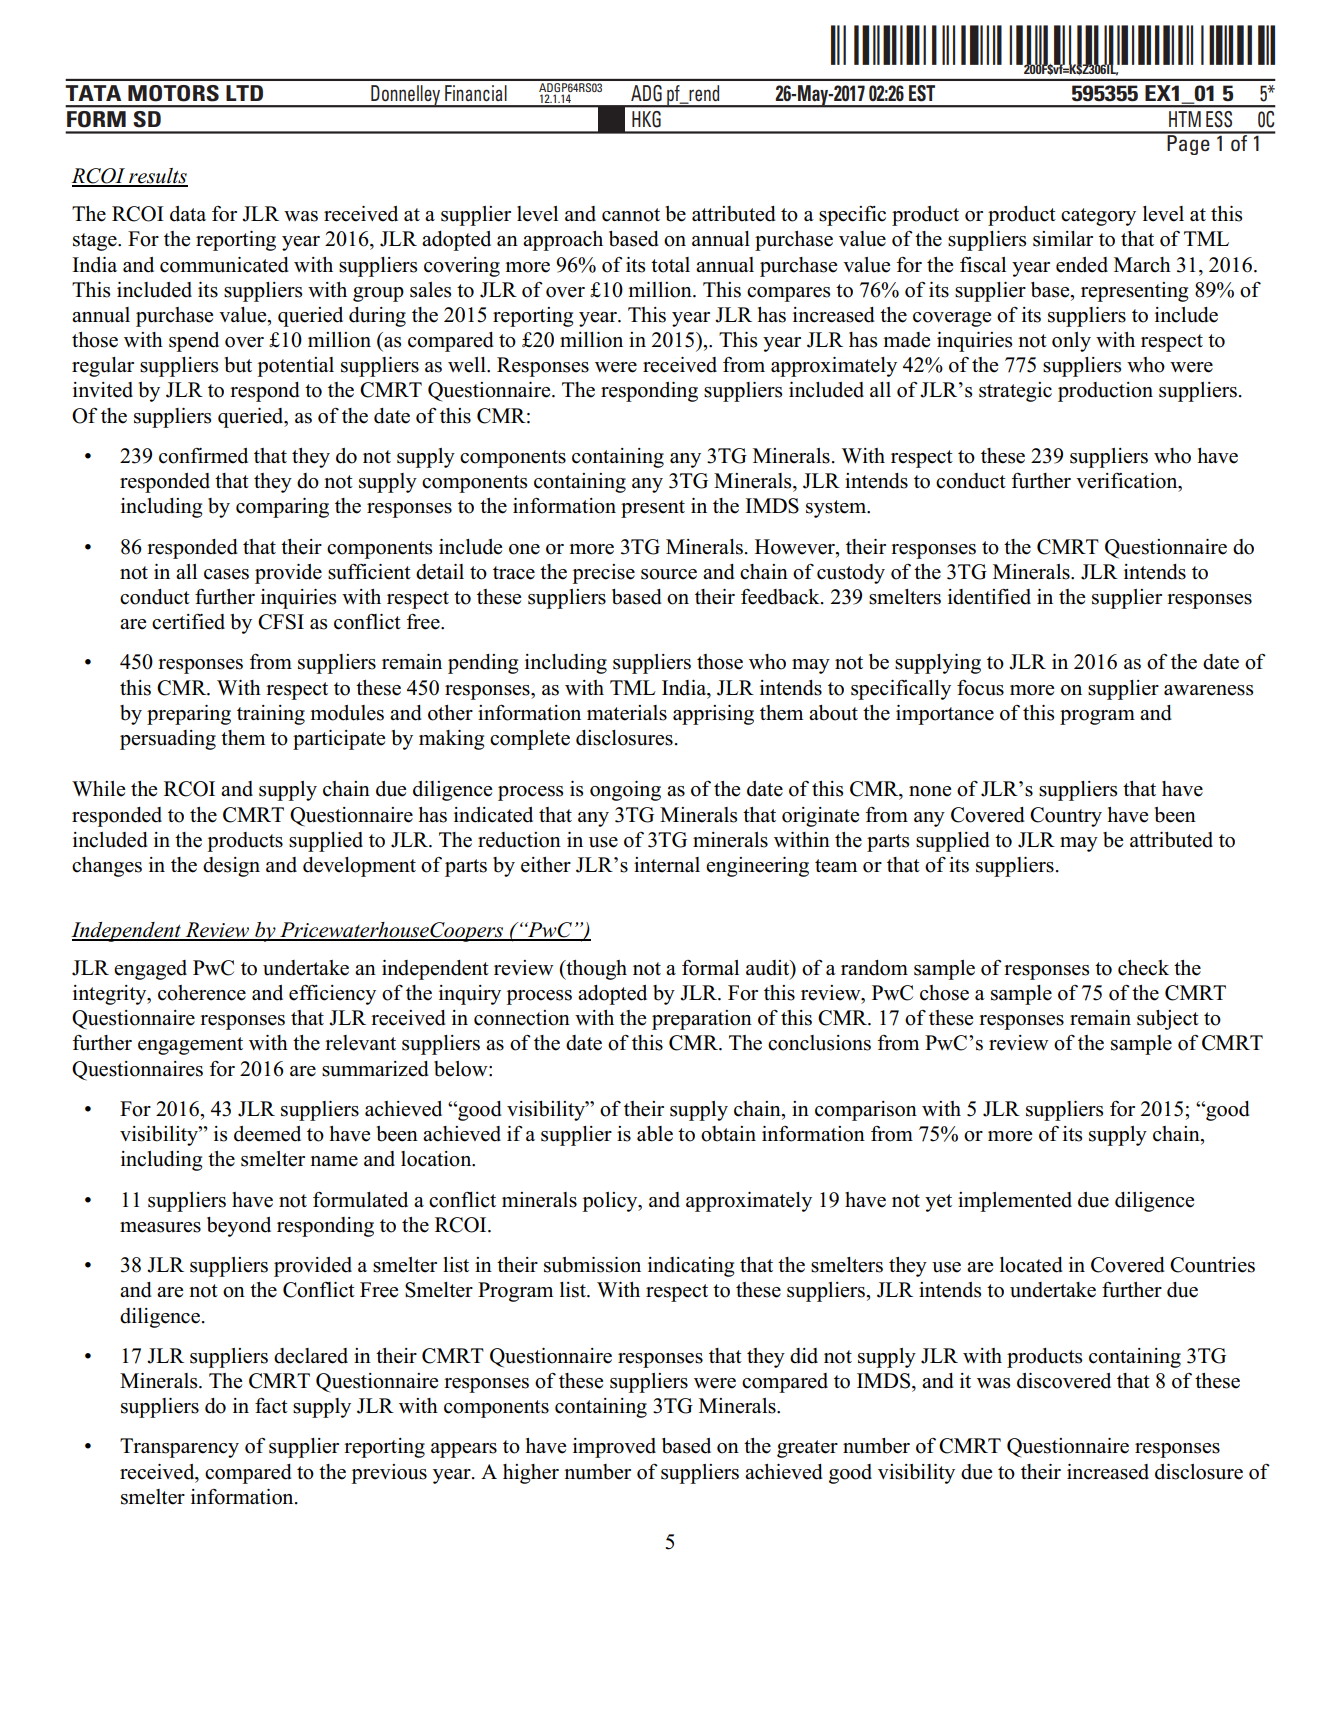  I want to click on confirmed, so click(203, 456).
